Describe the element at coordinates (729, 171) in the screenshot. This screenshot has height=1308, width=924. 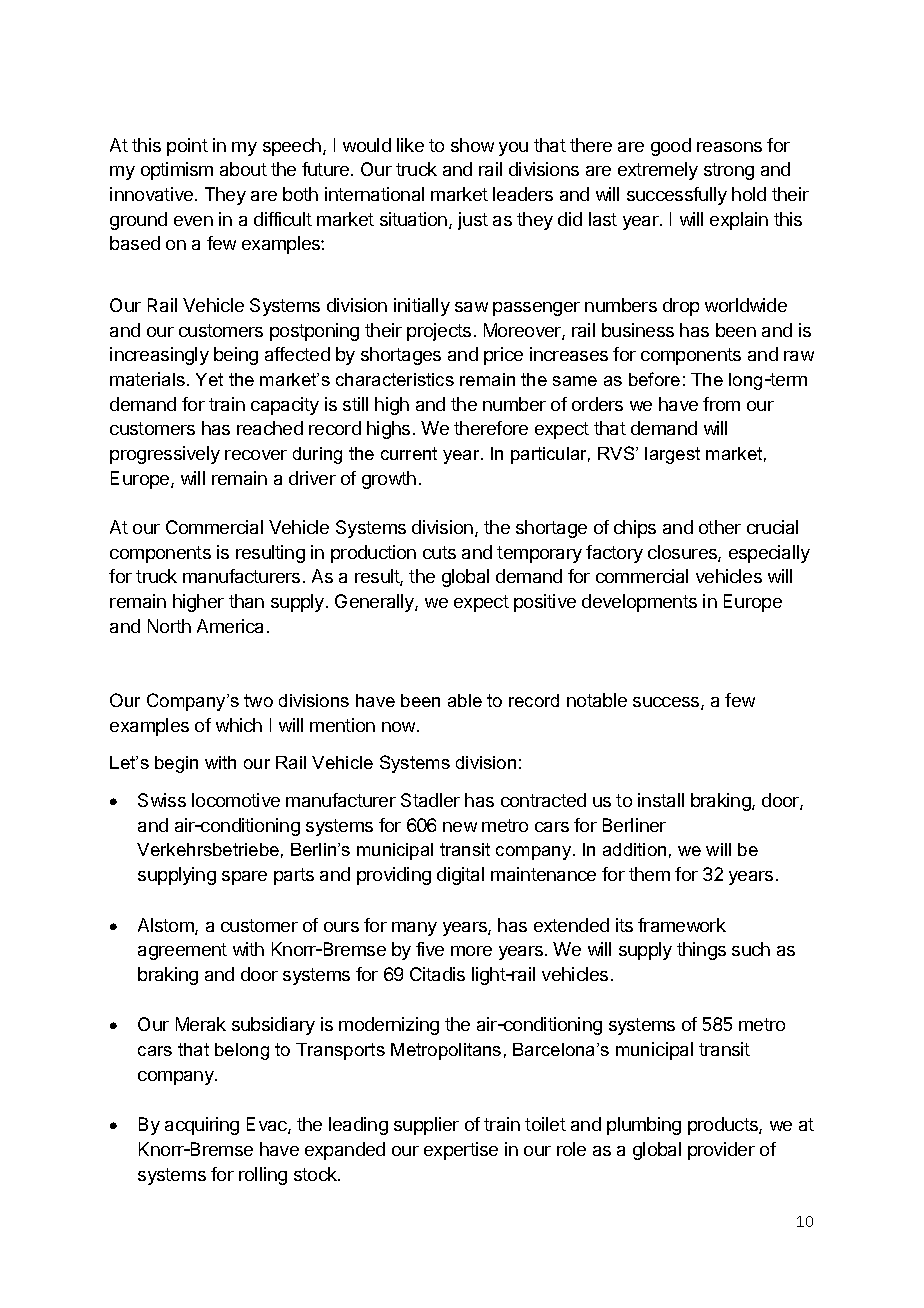
I see `strong` at that location.
